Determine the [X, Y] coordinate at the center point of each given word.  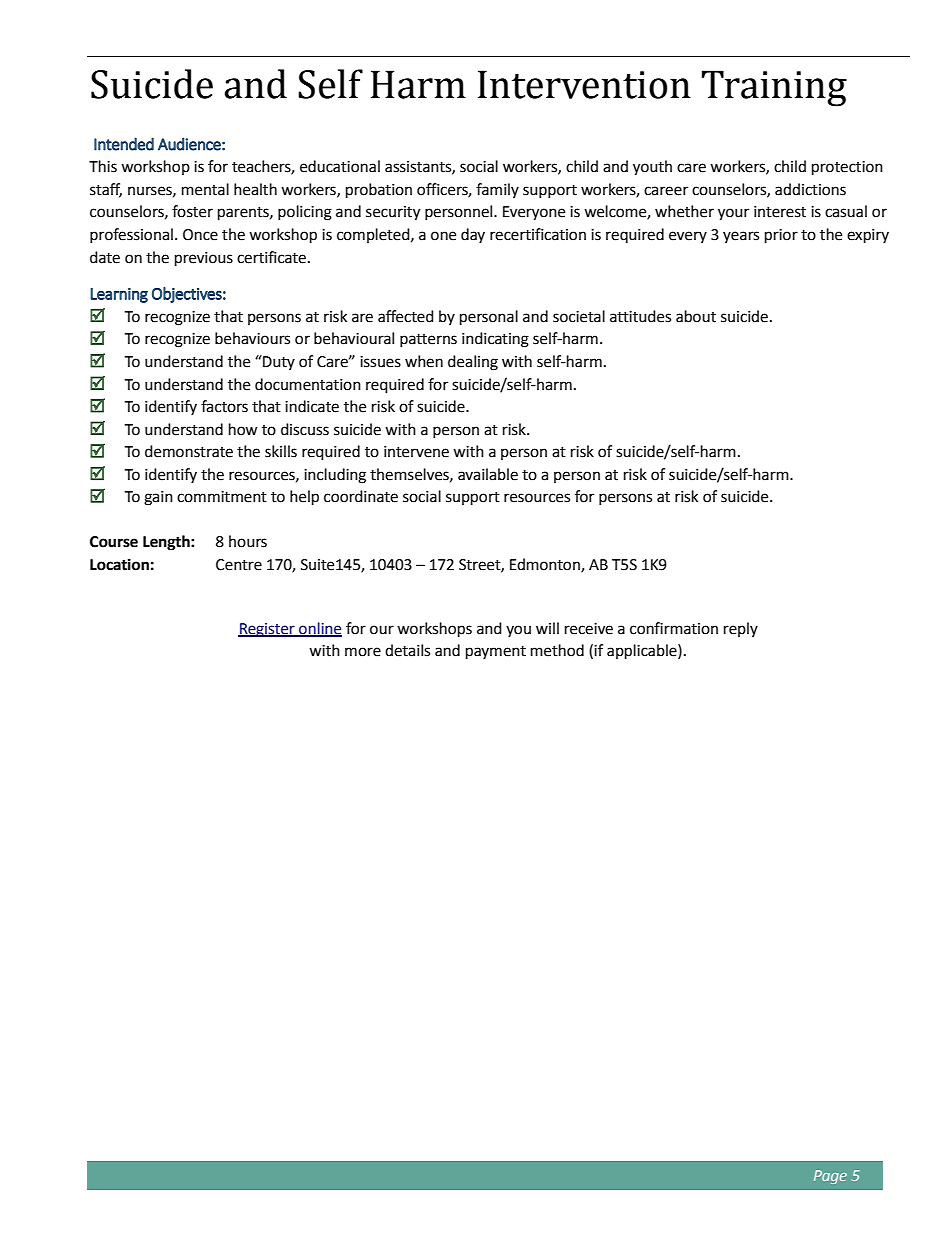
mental [205, 189]
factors [224, 406]
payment [496, 653]
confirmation [674, 628]
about [696, 316]
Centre [239, 565]
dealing [473, 363]
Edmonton [546, 565]
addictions [810, 189]
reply [741, 629]
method [557, 650]
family [497, 190]
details [407, 650]
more [363, 652]
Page [830, 1177]
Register [267, 630]
